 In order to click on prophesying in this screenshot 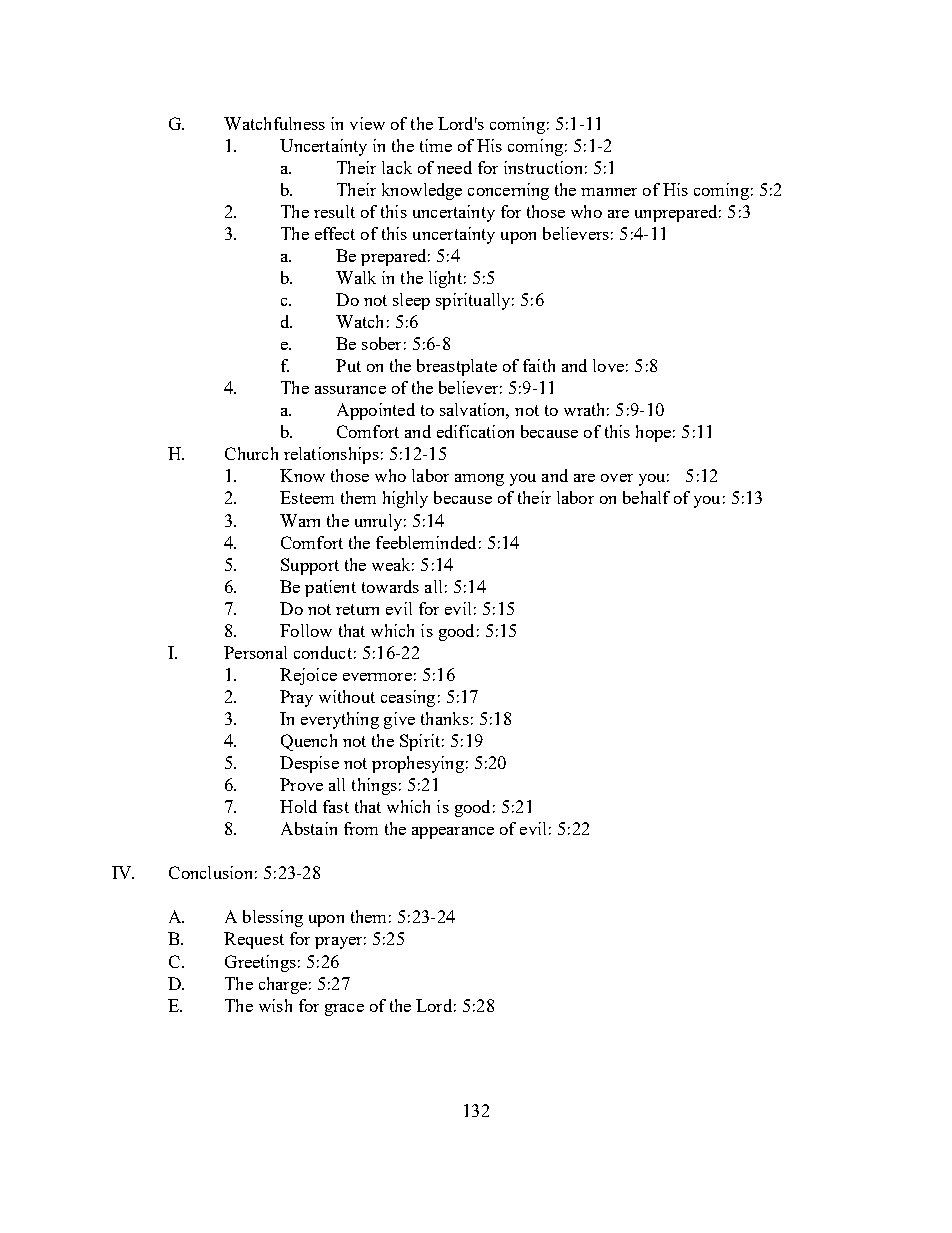, I will do `click(418, 764)`.
